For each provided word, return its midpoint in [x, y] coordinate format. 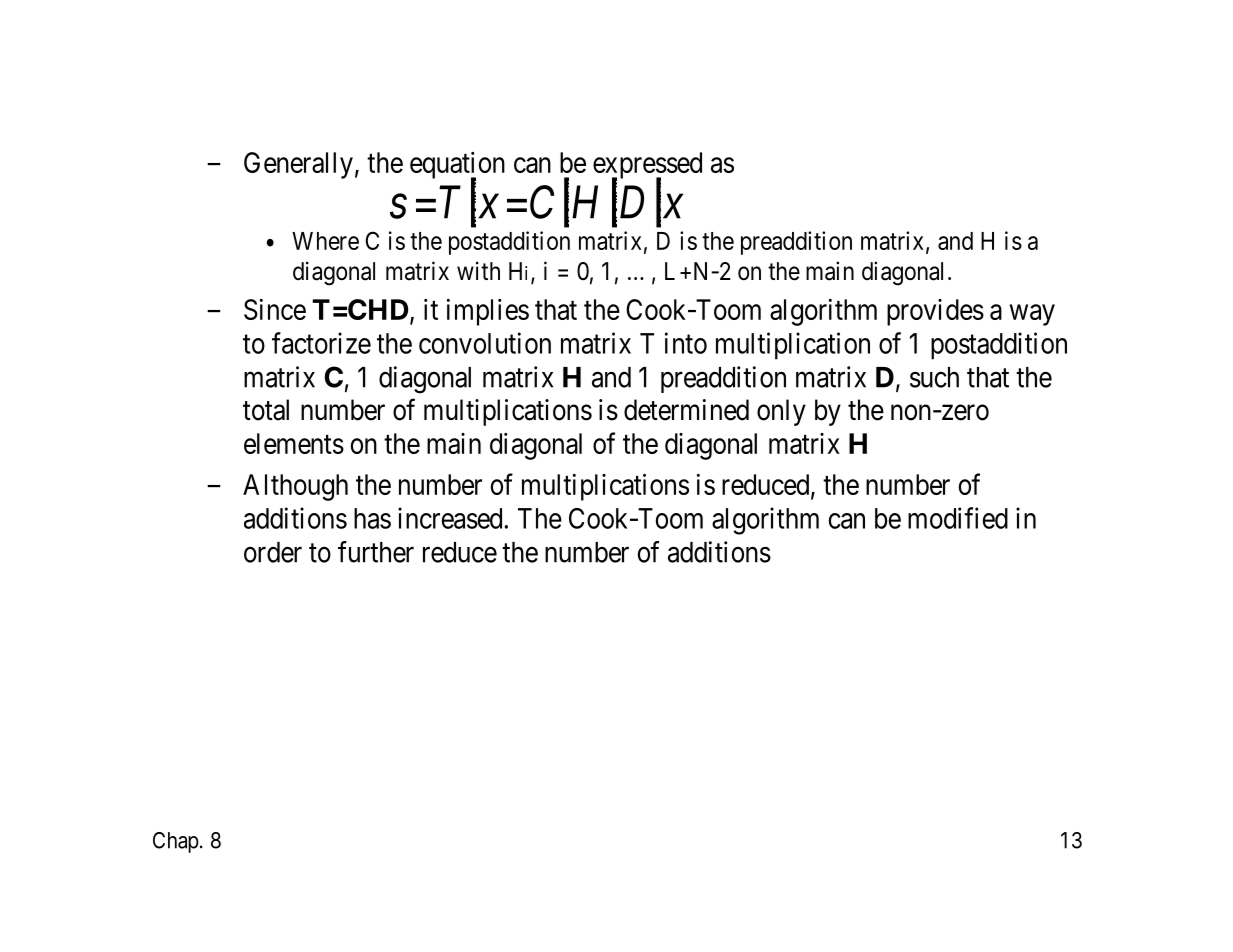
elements [294, 443]
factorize [321, 343]
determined [686, 410]
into [686, 343]
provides [935, 312]
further [376, 552]
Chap [176, 842]
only [781, 412]
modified [958, 518]
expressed [647, 166]
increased [450, 518]
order [273, 552]
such [934, 377]
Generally [298, 165]
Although [295, 487]
